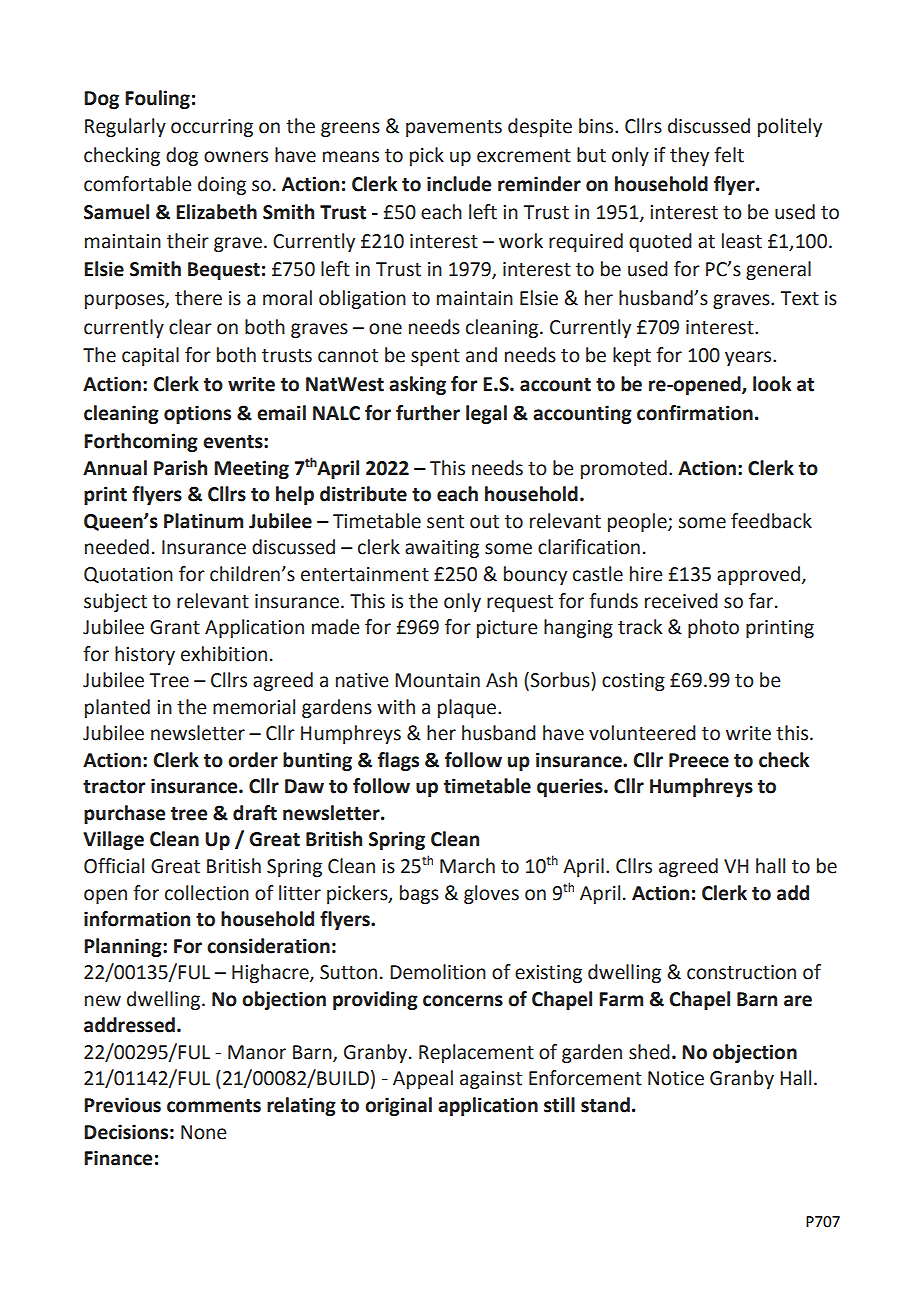 Image resolution: width=924 pixels, height=1308 pixels. What do you see at coordinates (676, 1078) in the screenshot?
I see `Notice` at bounding box center [676, 1078].
